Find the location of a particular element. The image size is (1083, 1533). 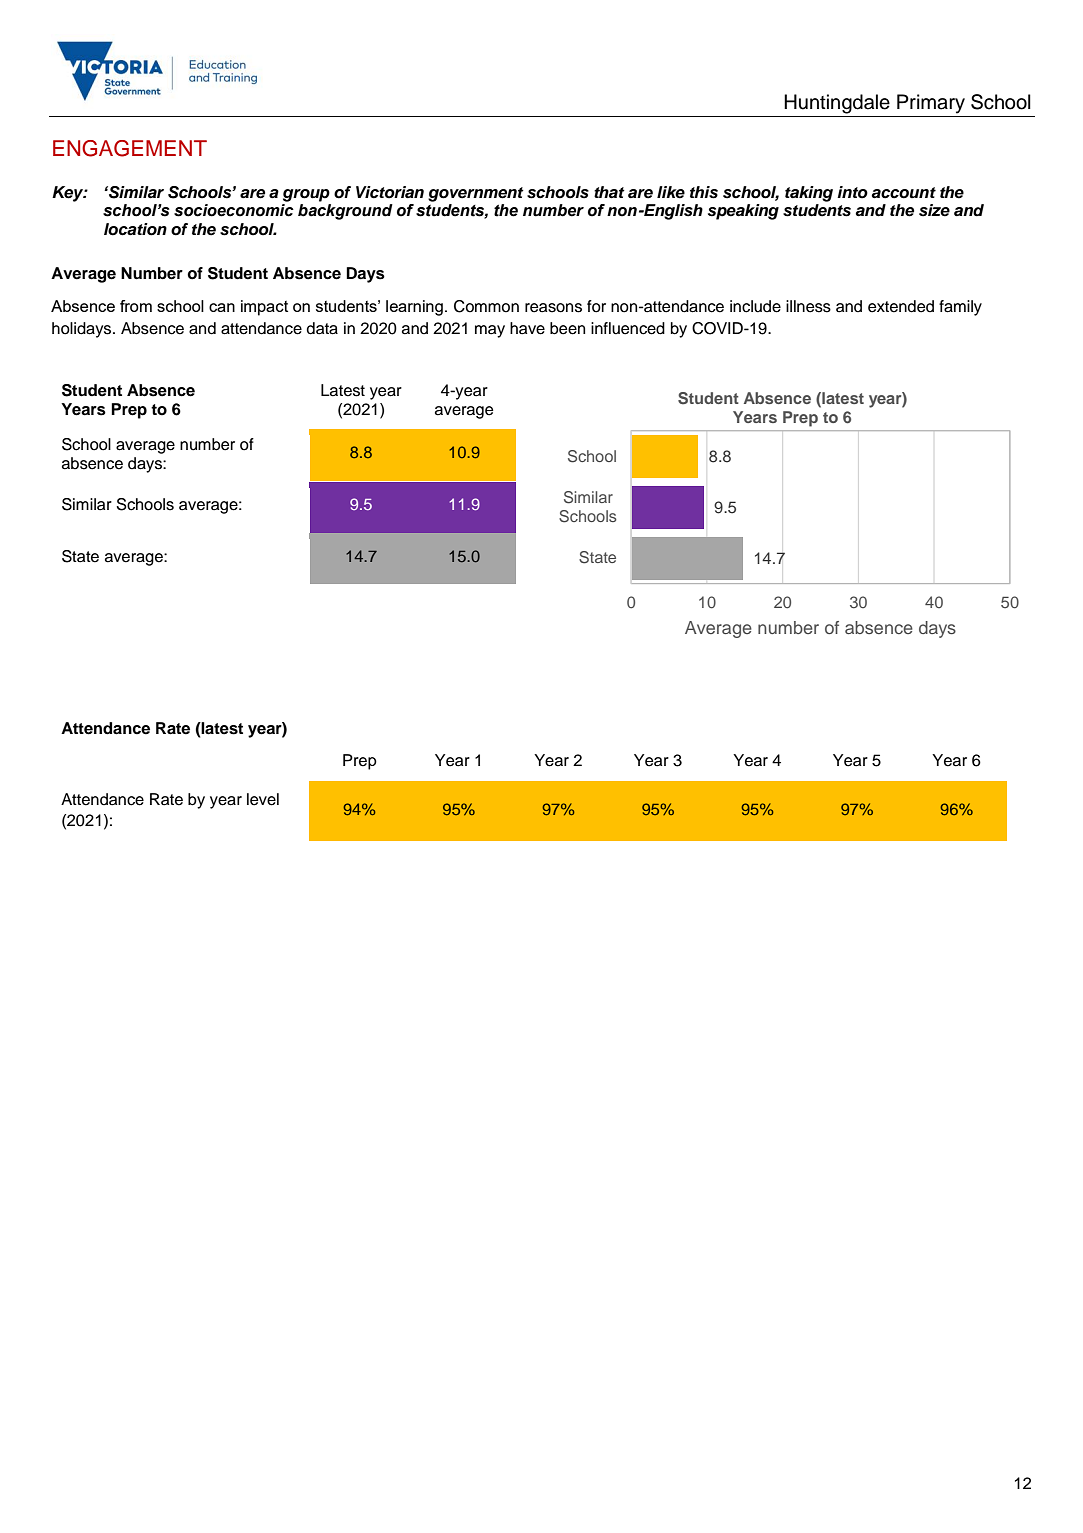

may is located at coordinates (490, 331).
